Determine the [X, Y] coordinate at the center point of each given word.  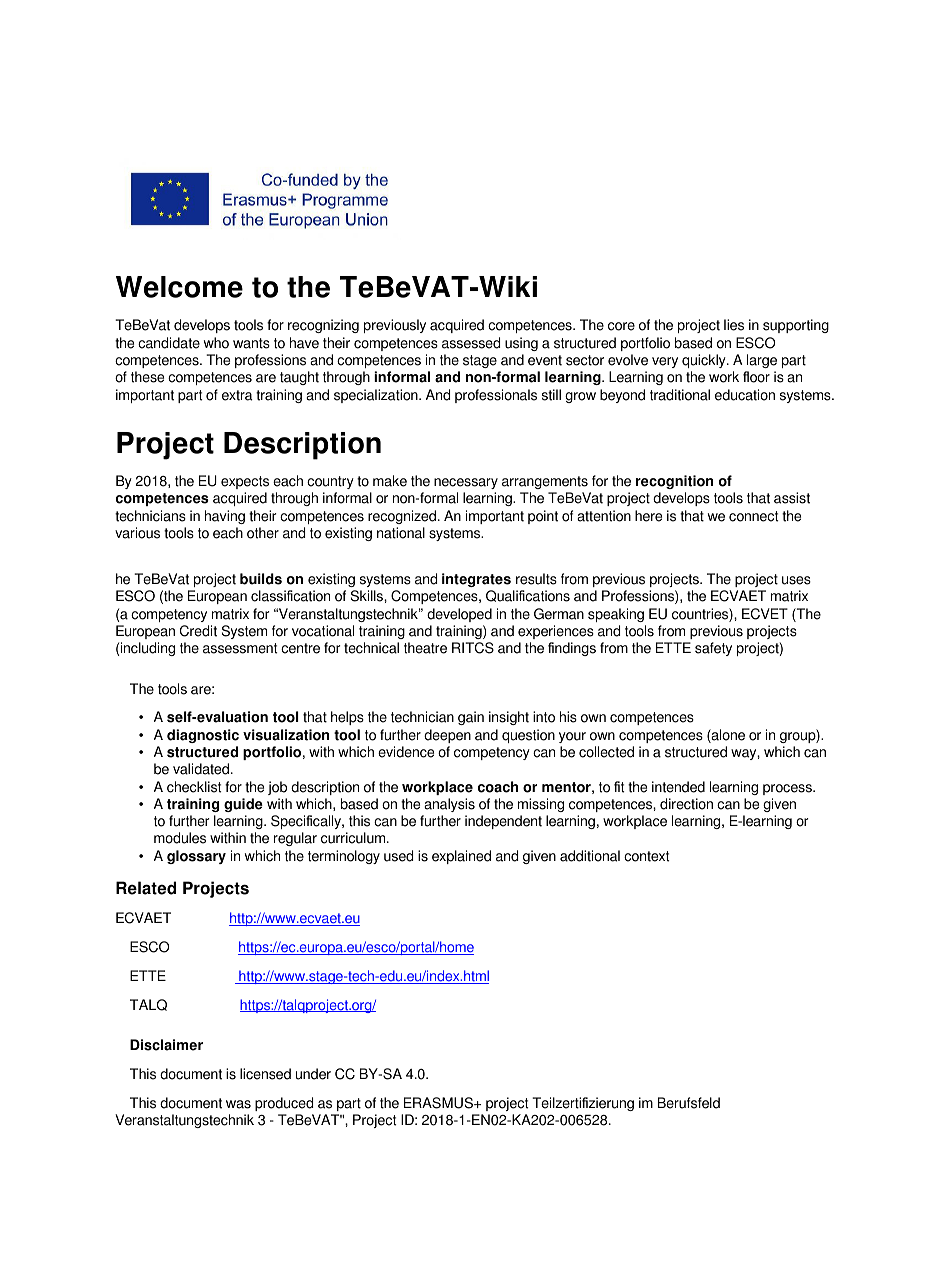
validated [202, 769]
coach [498, 787]
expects [245, 482]
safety [713, 649]
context [646, 856]
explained [461, 857]
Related [146, 888]
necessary [466, 483]
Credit [198, 631]
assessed [471, 343]
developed [459, 615]
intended [678, 787]
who [216, 343]
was [238, 1104]
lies [734, 325]
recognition [674, 482]
